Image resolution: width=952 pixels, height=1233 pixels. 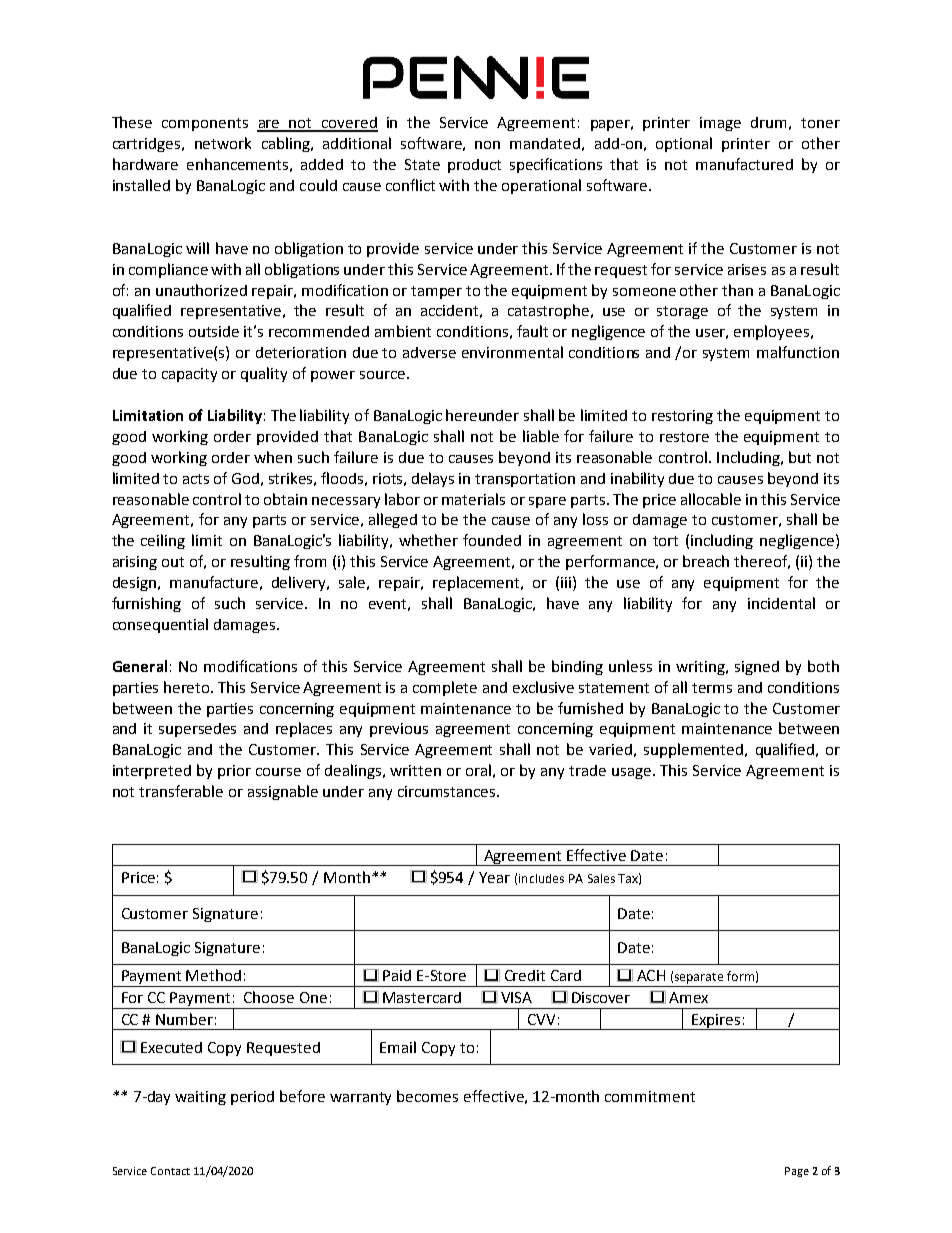 What do you see at coordinates (427, 1096) in the screenshot?
I see `becomes` at bounding box center [427, 1096].
